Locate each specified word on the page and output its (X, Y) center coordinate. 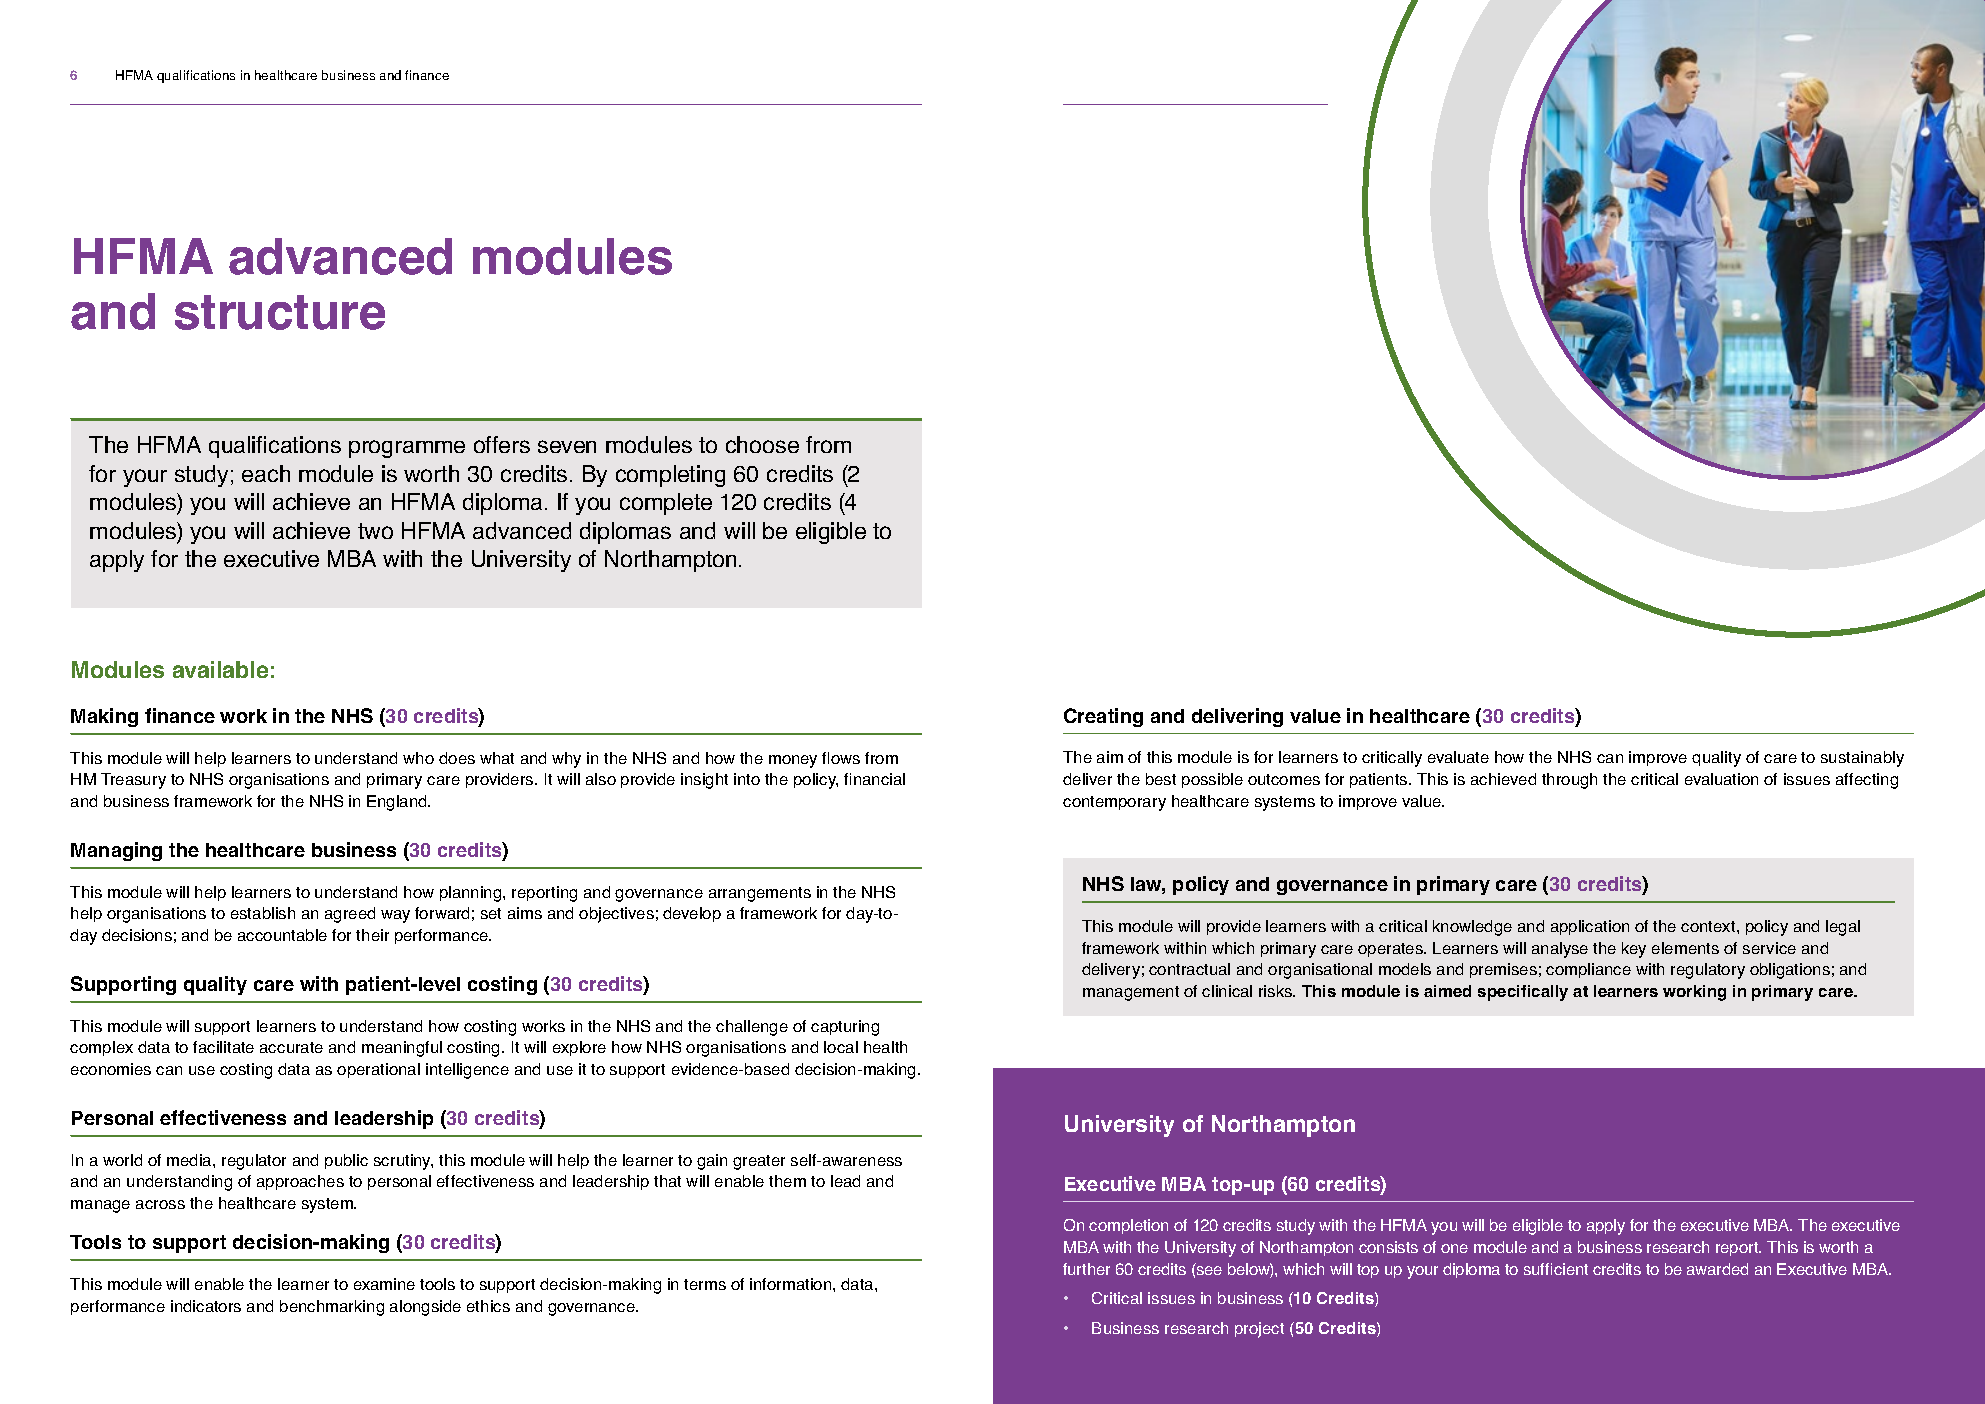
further (1086, 1269)
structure (280, 312)
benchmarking (332, 1308)
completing (670, 476)
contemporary (1114, 803)
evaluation (1721, 779)
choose (762, 444)
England (398, 803)
